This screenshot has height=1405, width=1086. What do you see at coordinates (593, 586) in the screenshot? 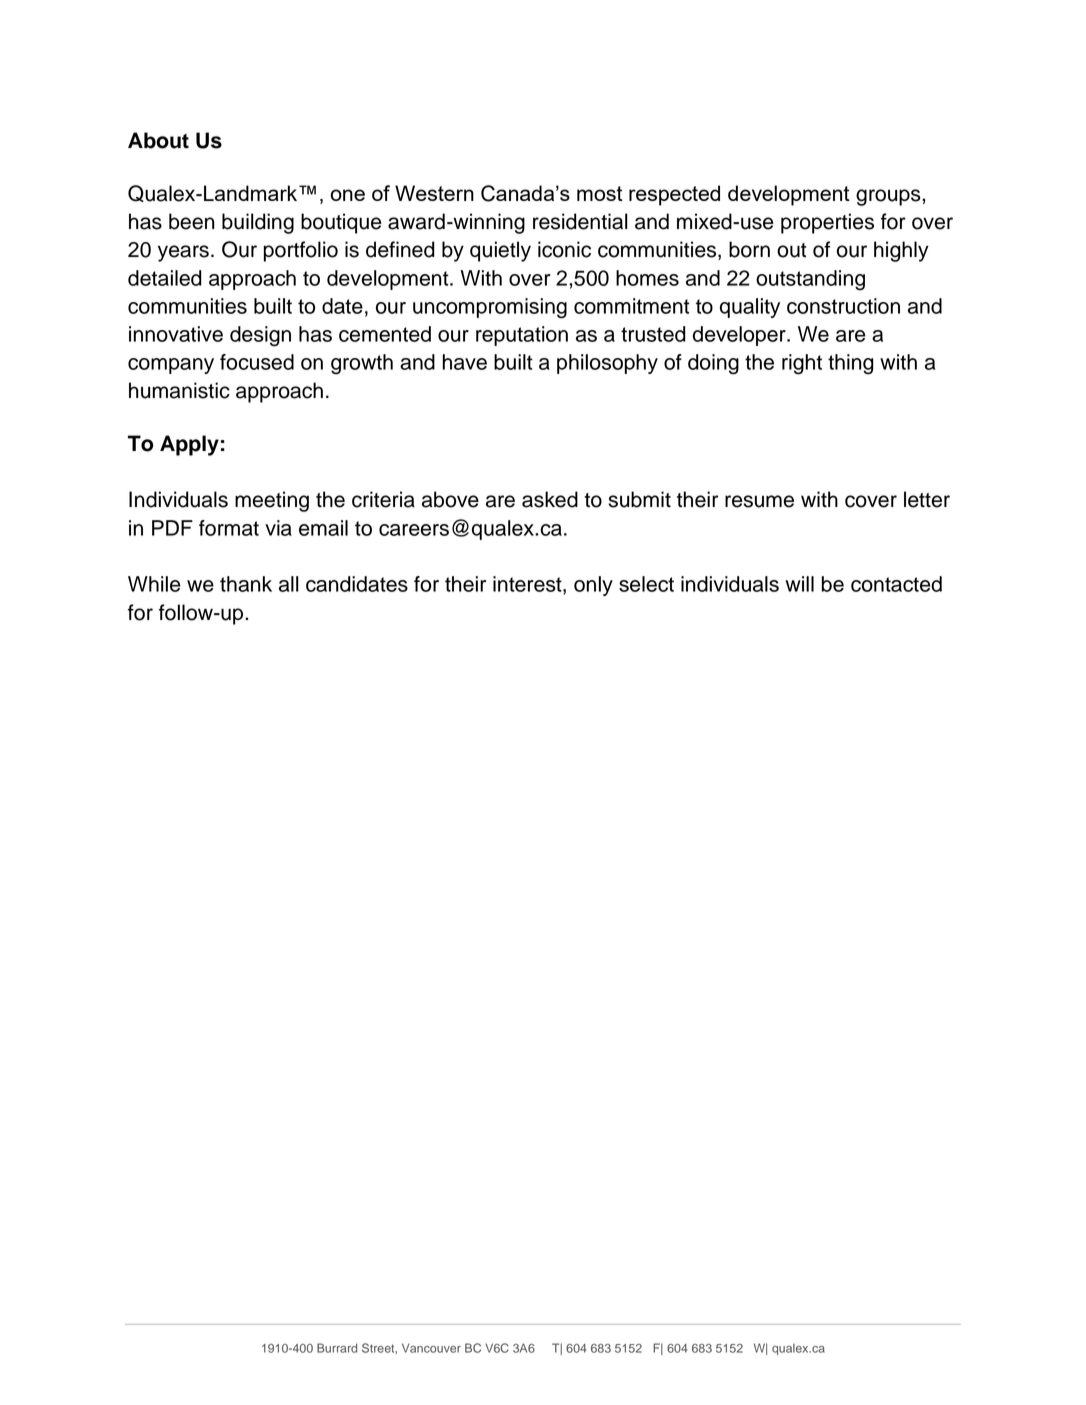
I see `only` at bounding box center [593, 586].
